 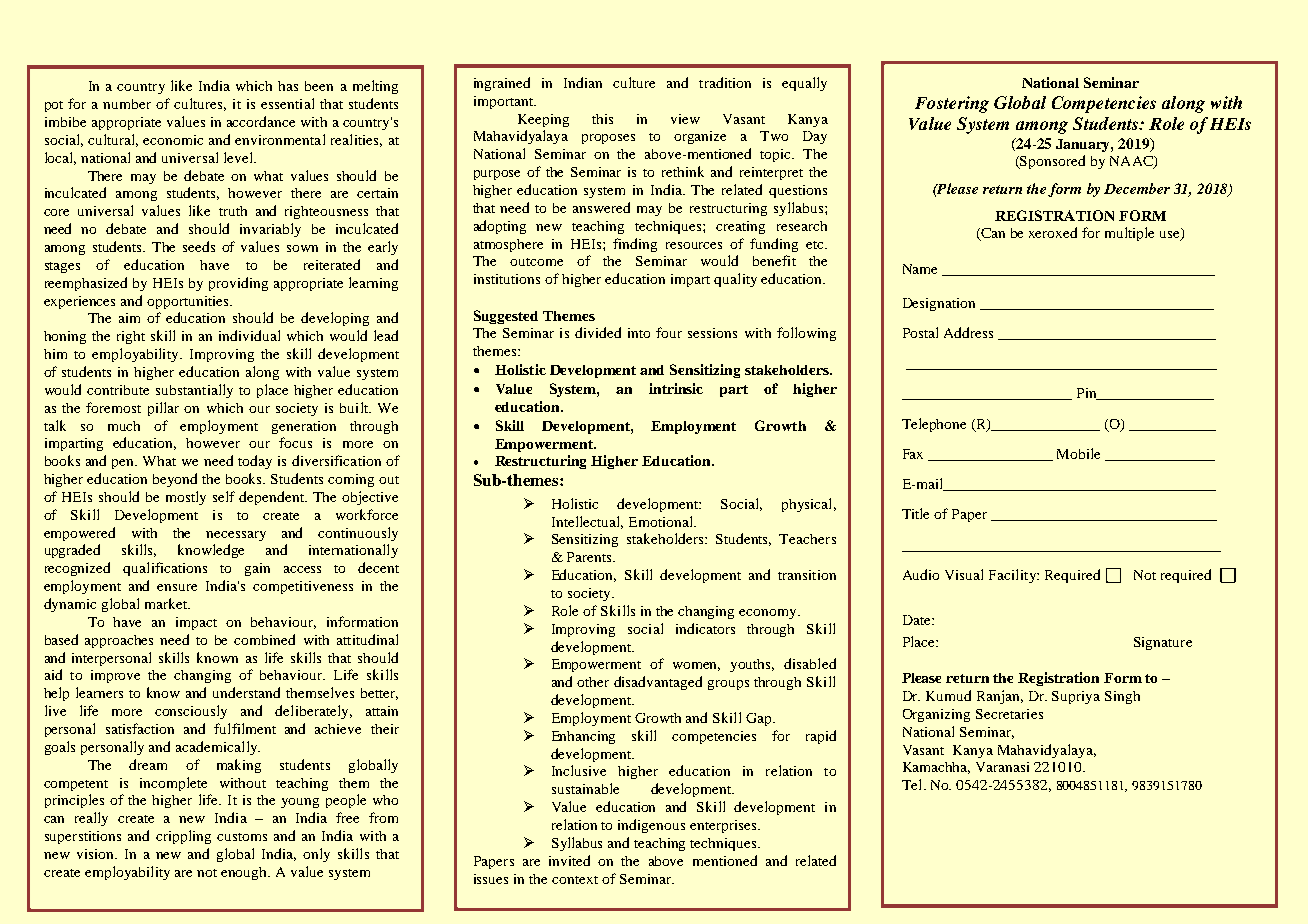 I want to click on this, so click(x=602, y=119).
